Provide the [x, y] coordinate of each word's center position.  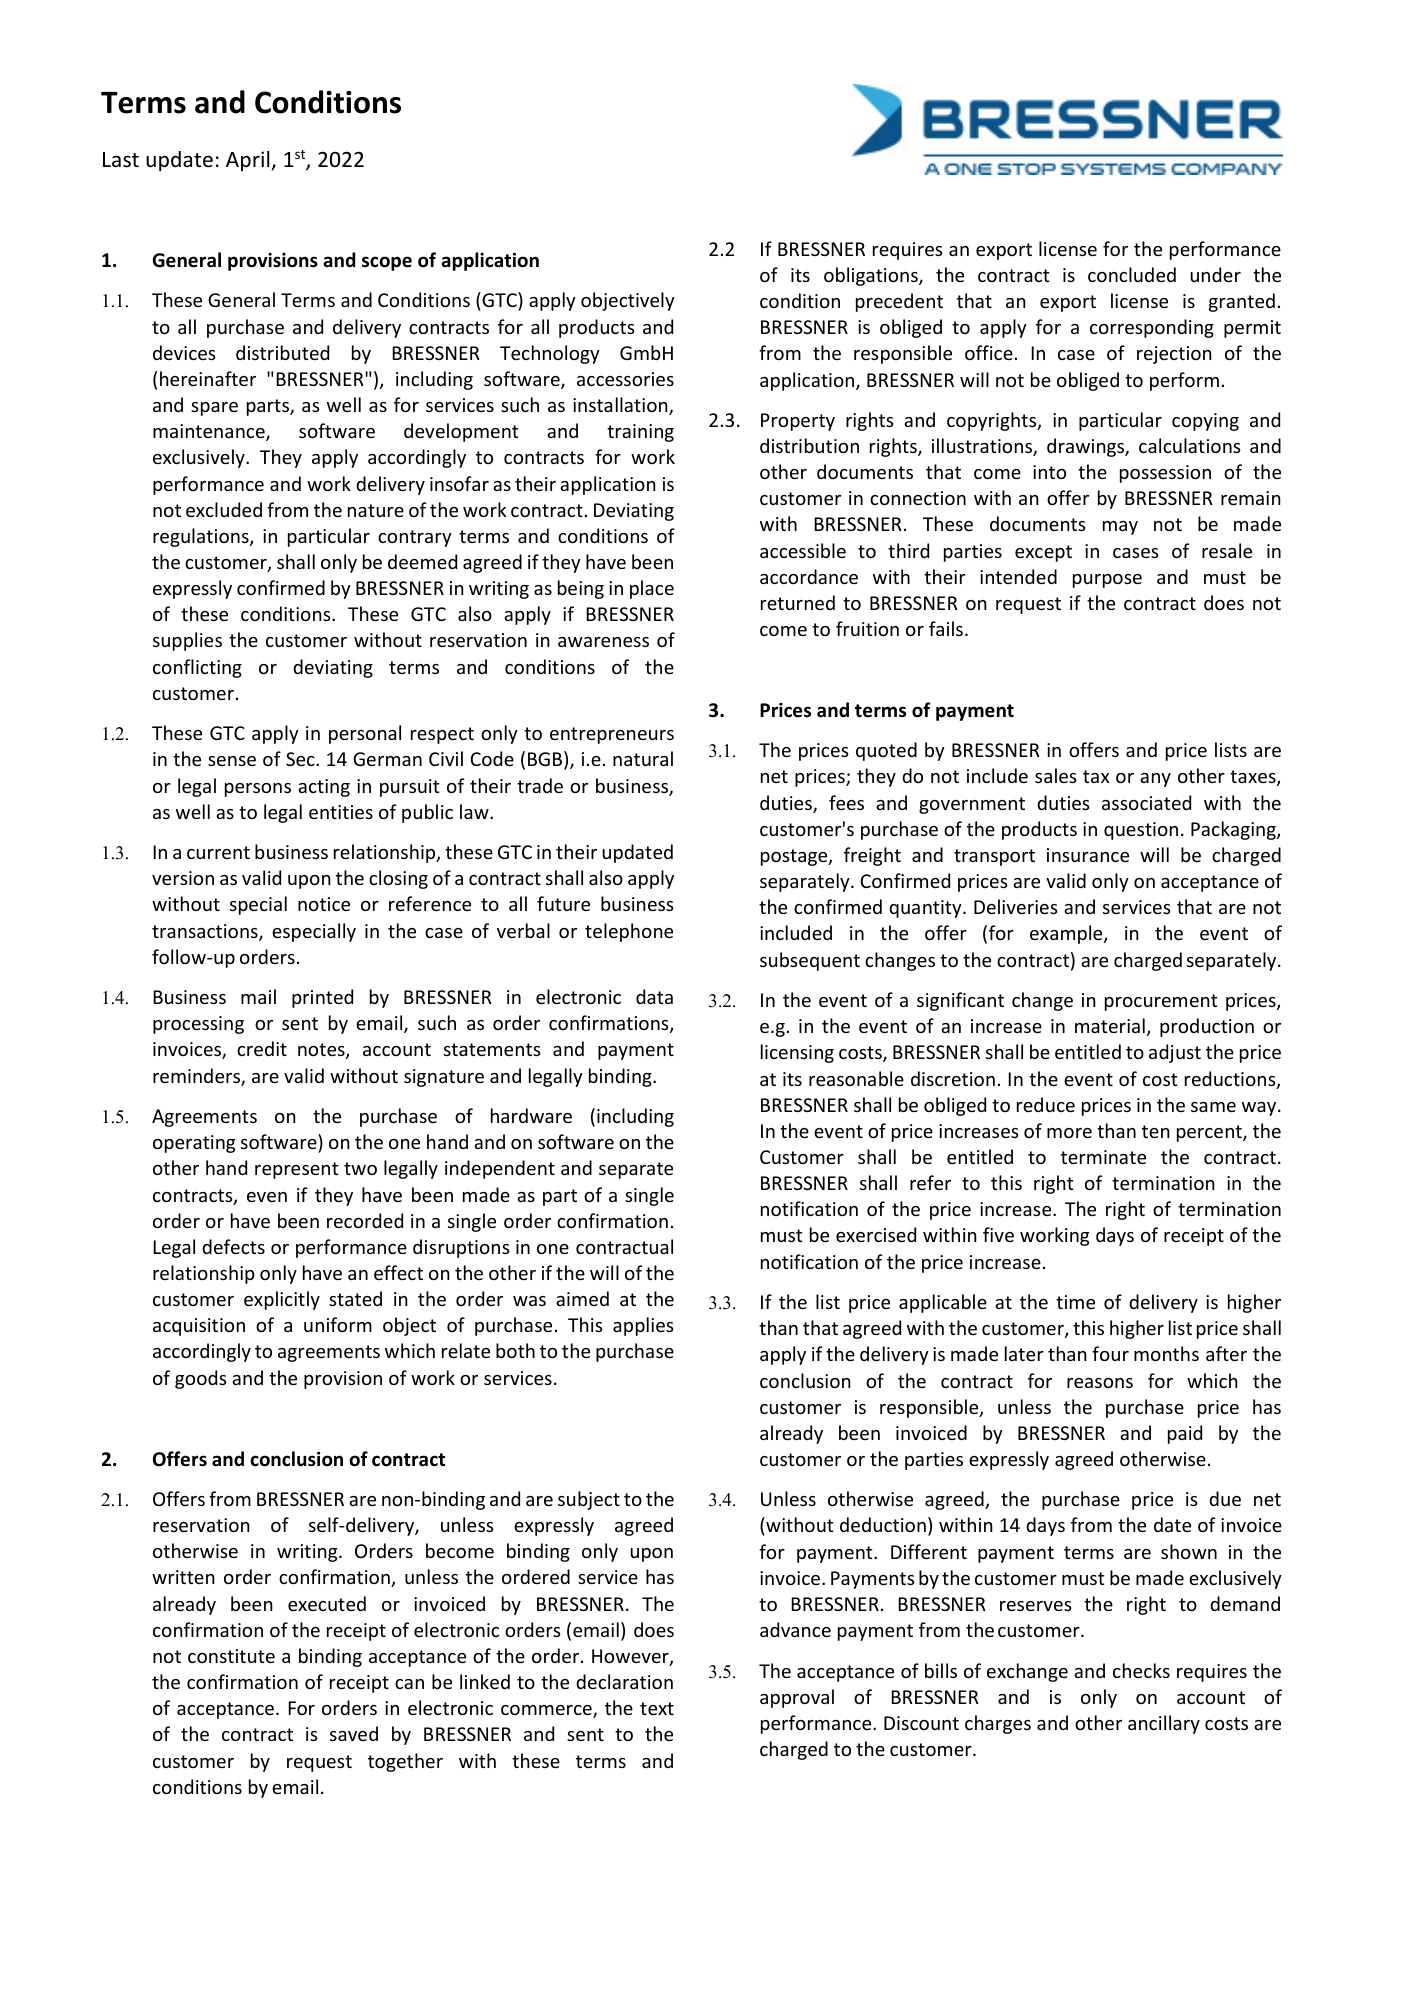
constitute [231, 1656]
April [249, 161]
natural [643, 758]
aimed [582, 1298]
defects [233, 1246]
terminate [1103, 1157]
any [1155, 780]
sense [232, 761]
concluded [1132, 274]
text [657, 1708]
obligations [872, 276]
